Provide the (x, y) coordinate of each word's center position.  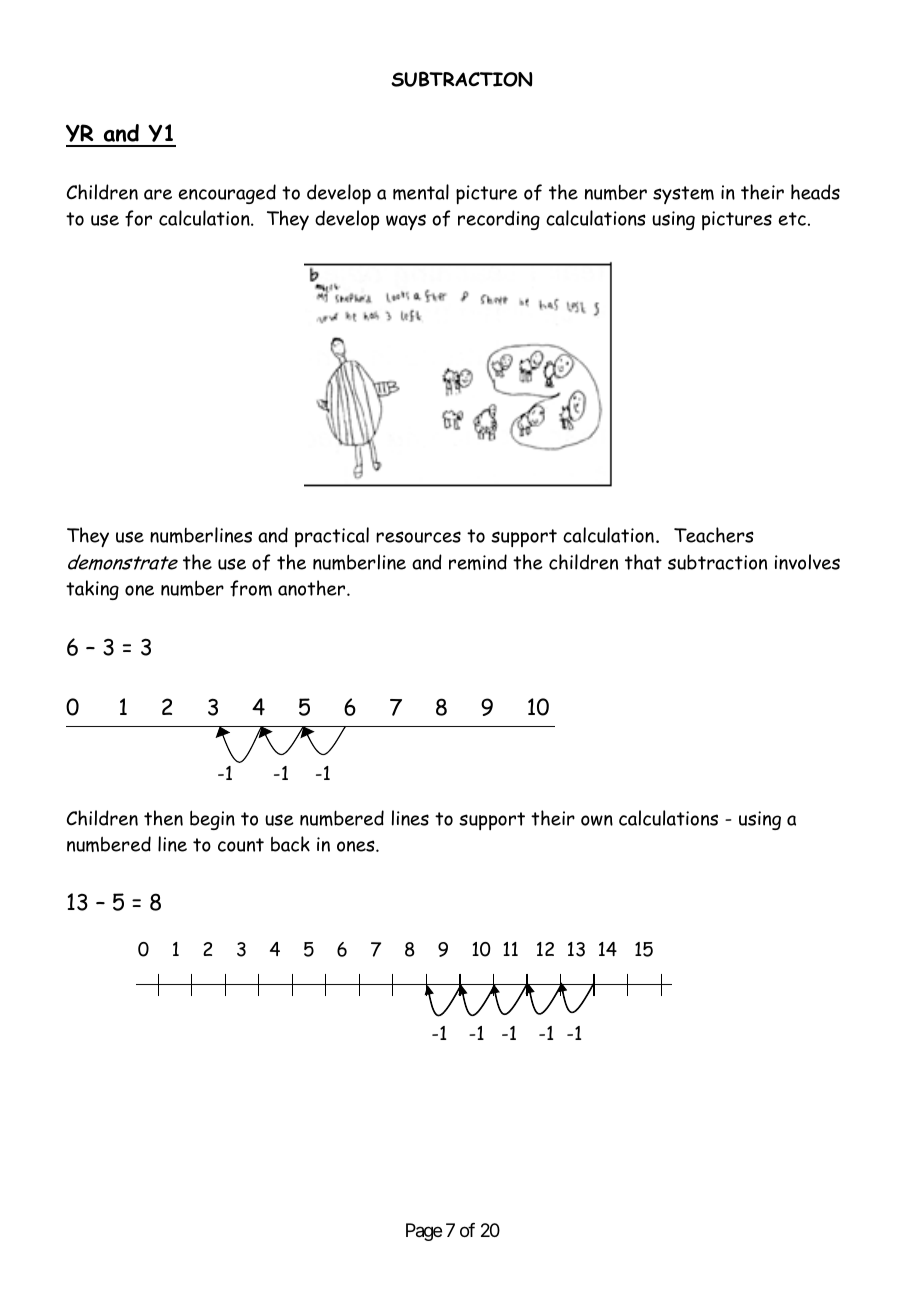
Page (424, 1232)
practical (332, 537)
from (251, 588)
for (138, 218)
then (163, 818)
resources (418, 537)
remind (478, 562)
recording (499, 220)
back (290, 844)
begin (212, 820)
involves (807, 562)
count (241, 845)
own (597, 820)
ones (357, 846)
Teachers (714, 535)
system (683, 195)
